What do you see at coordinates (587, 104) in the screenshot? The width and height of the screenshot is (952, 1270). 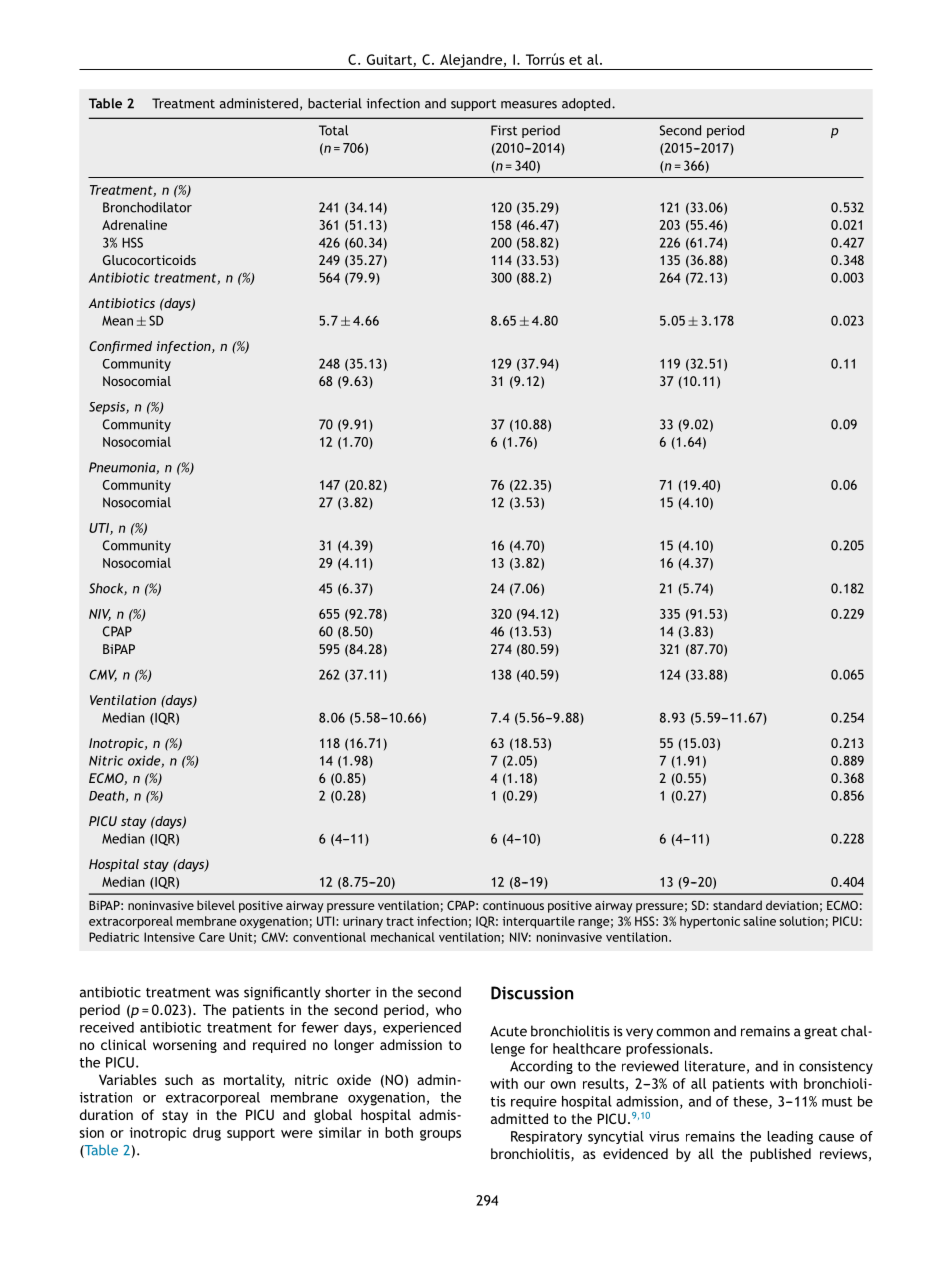 I see `adopted` at bounding box center [587, 104].
